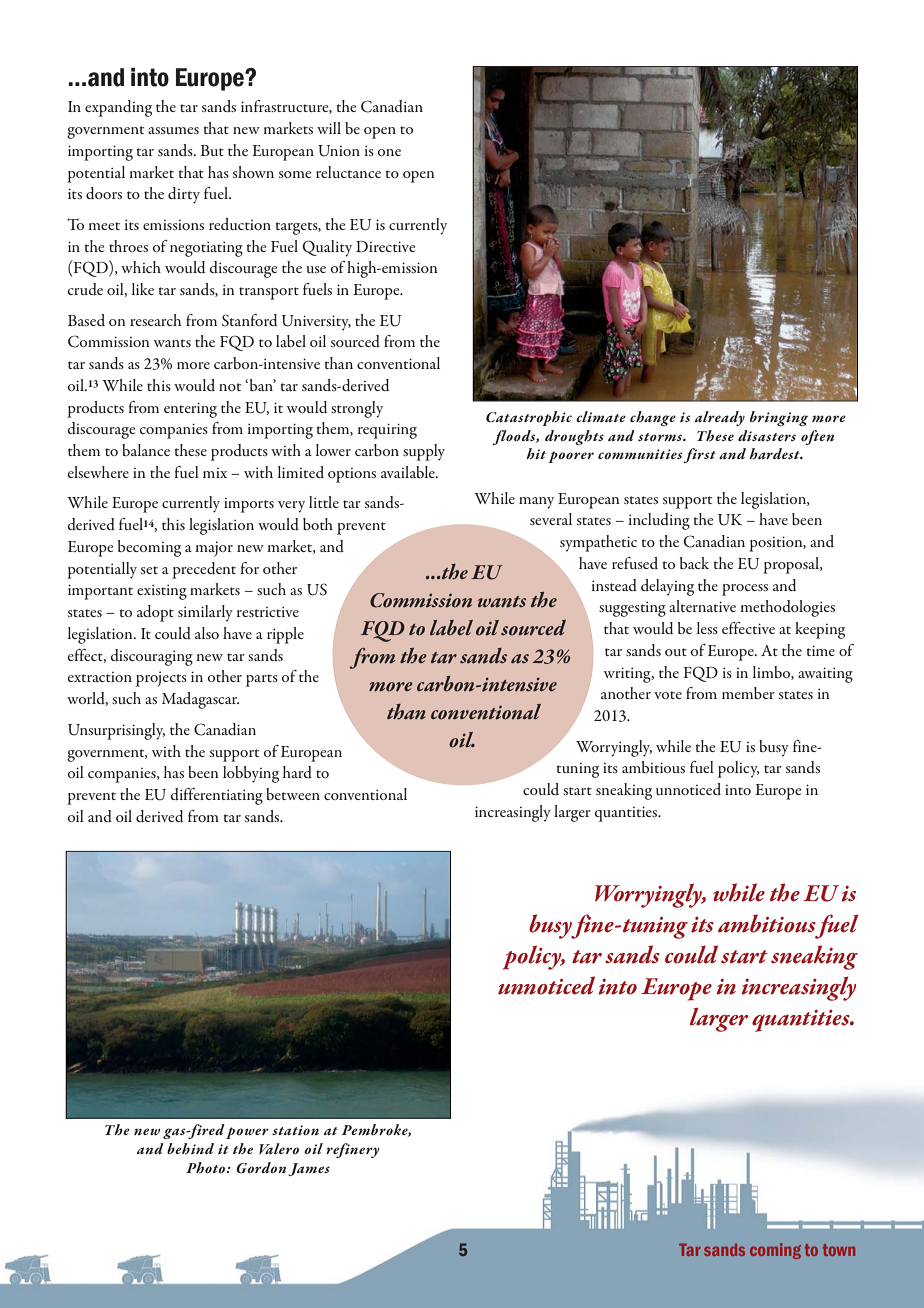  Describe the element at coordinates (668, 695) in the screenshot. I see `vote` at that location.
